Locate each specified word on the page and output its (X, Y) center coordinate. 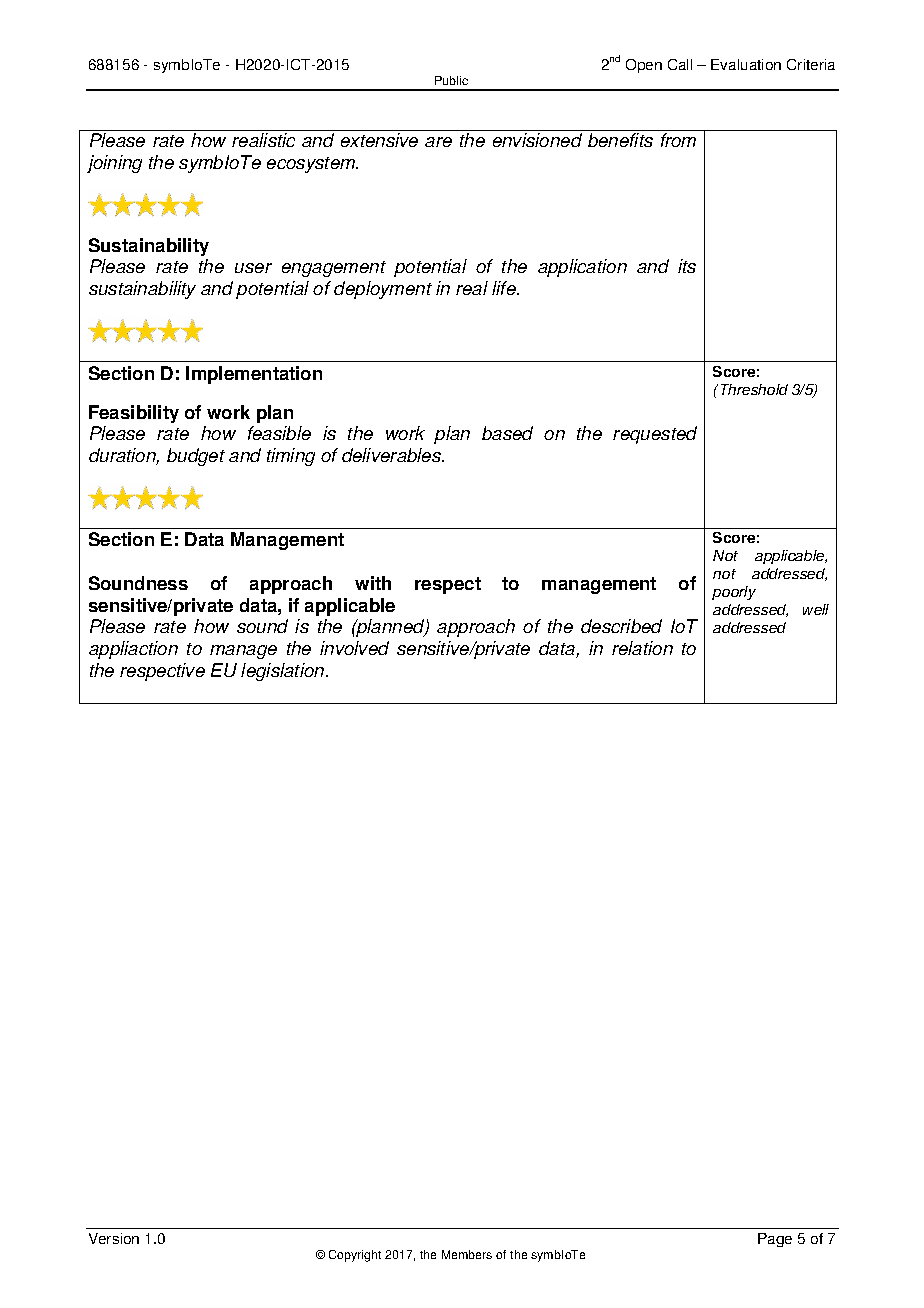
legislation (284, 672)
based (507, 433)
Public (451, 80)
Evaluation (746, 64)
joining (114, 164)
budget (196, 457)
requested (655, 435)
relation (642, 648)
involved (354, 648)
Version (114, 1238)
